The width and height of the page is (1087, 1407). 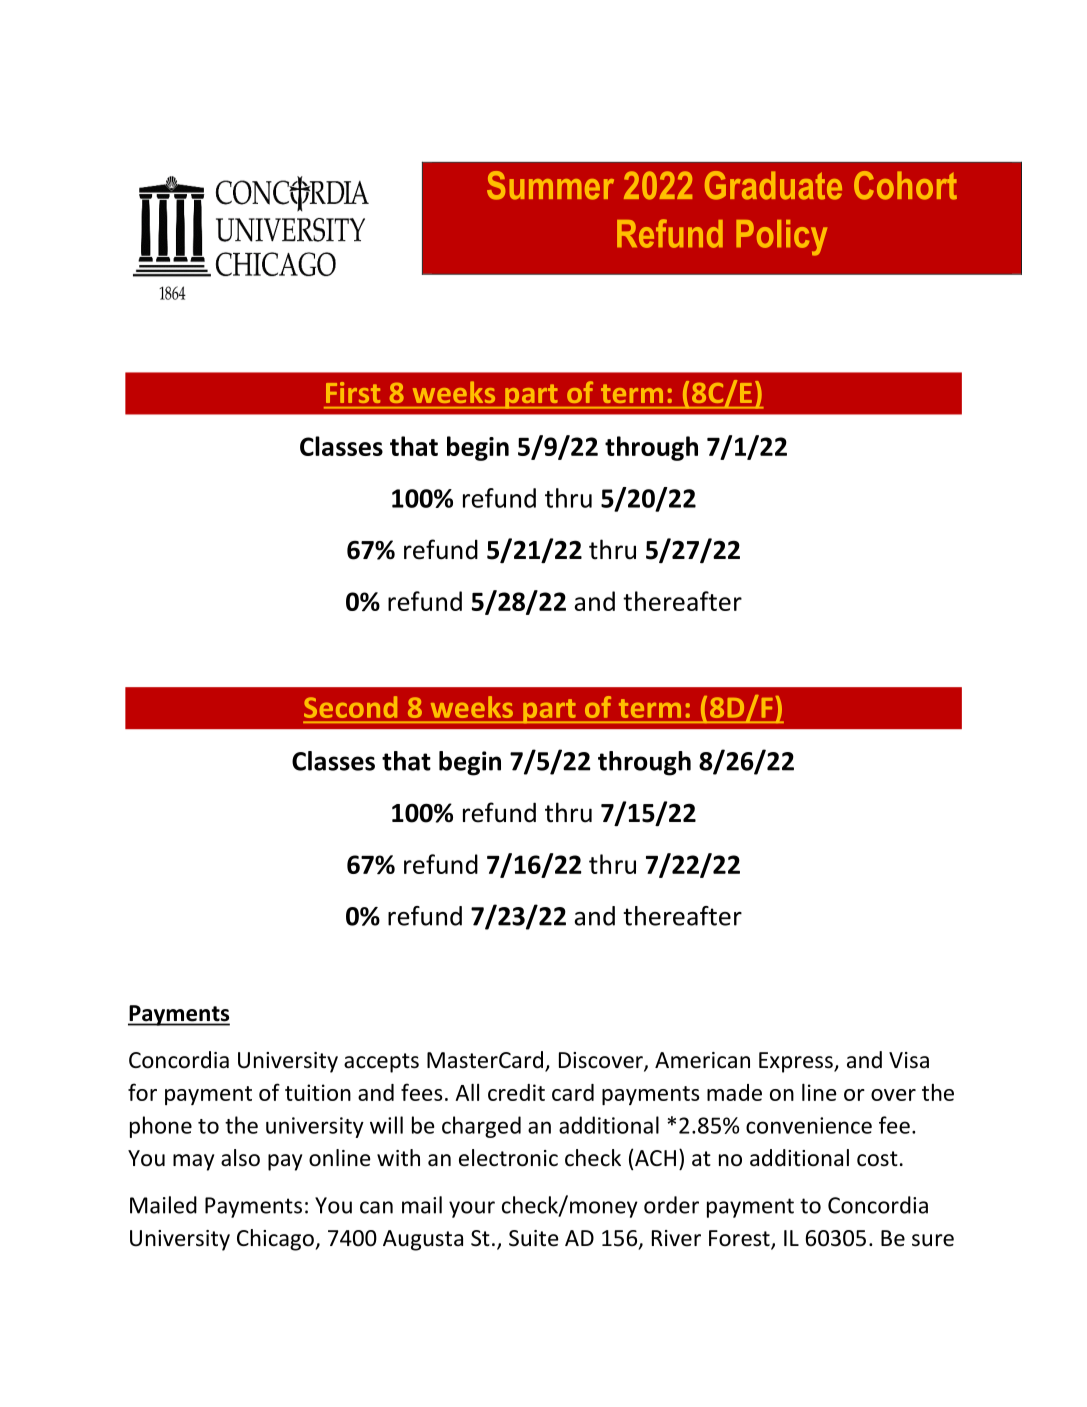 I want to click on Policy, so click(x=781, y=238).
